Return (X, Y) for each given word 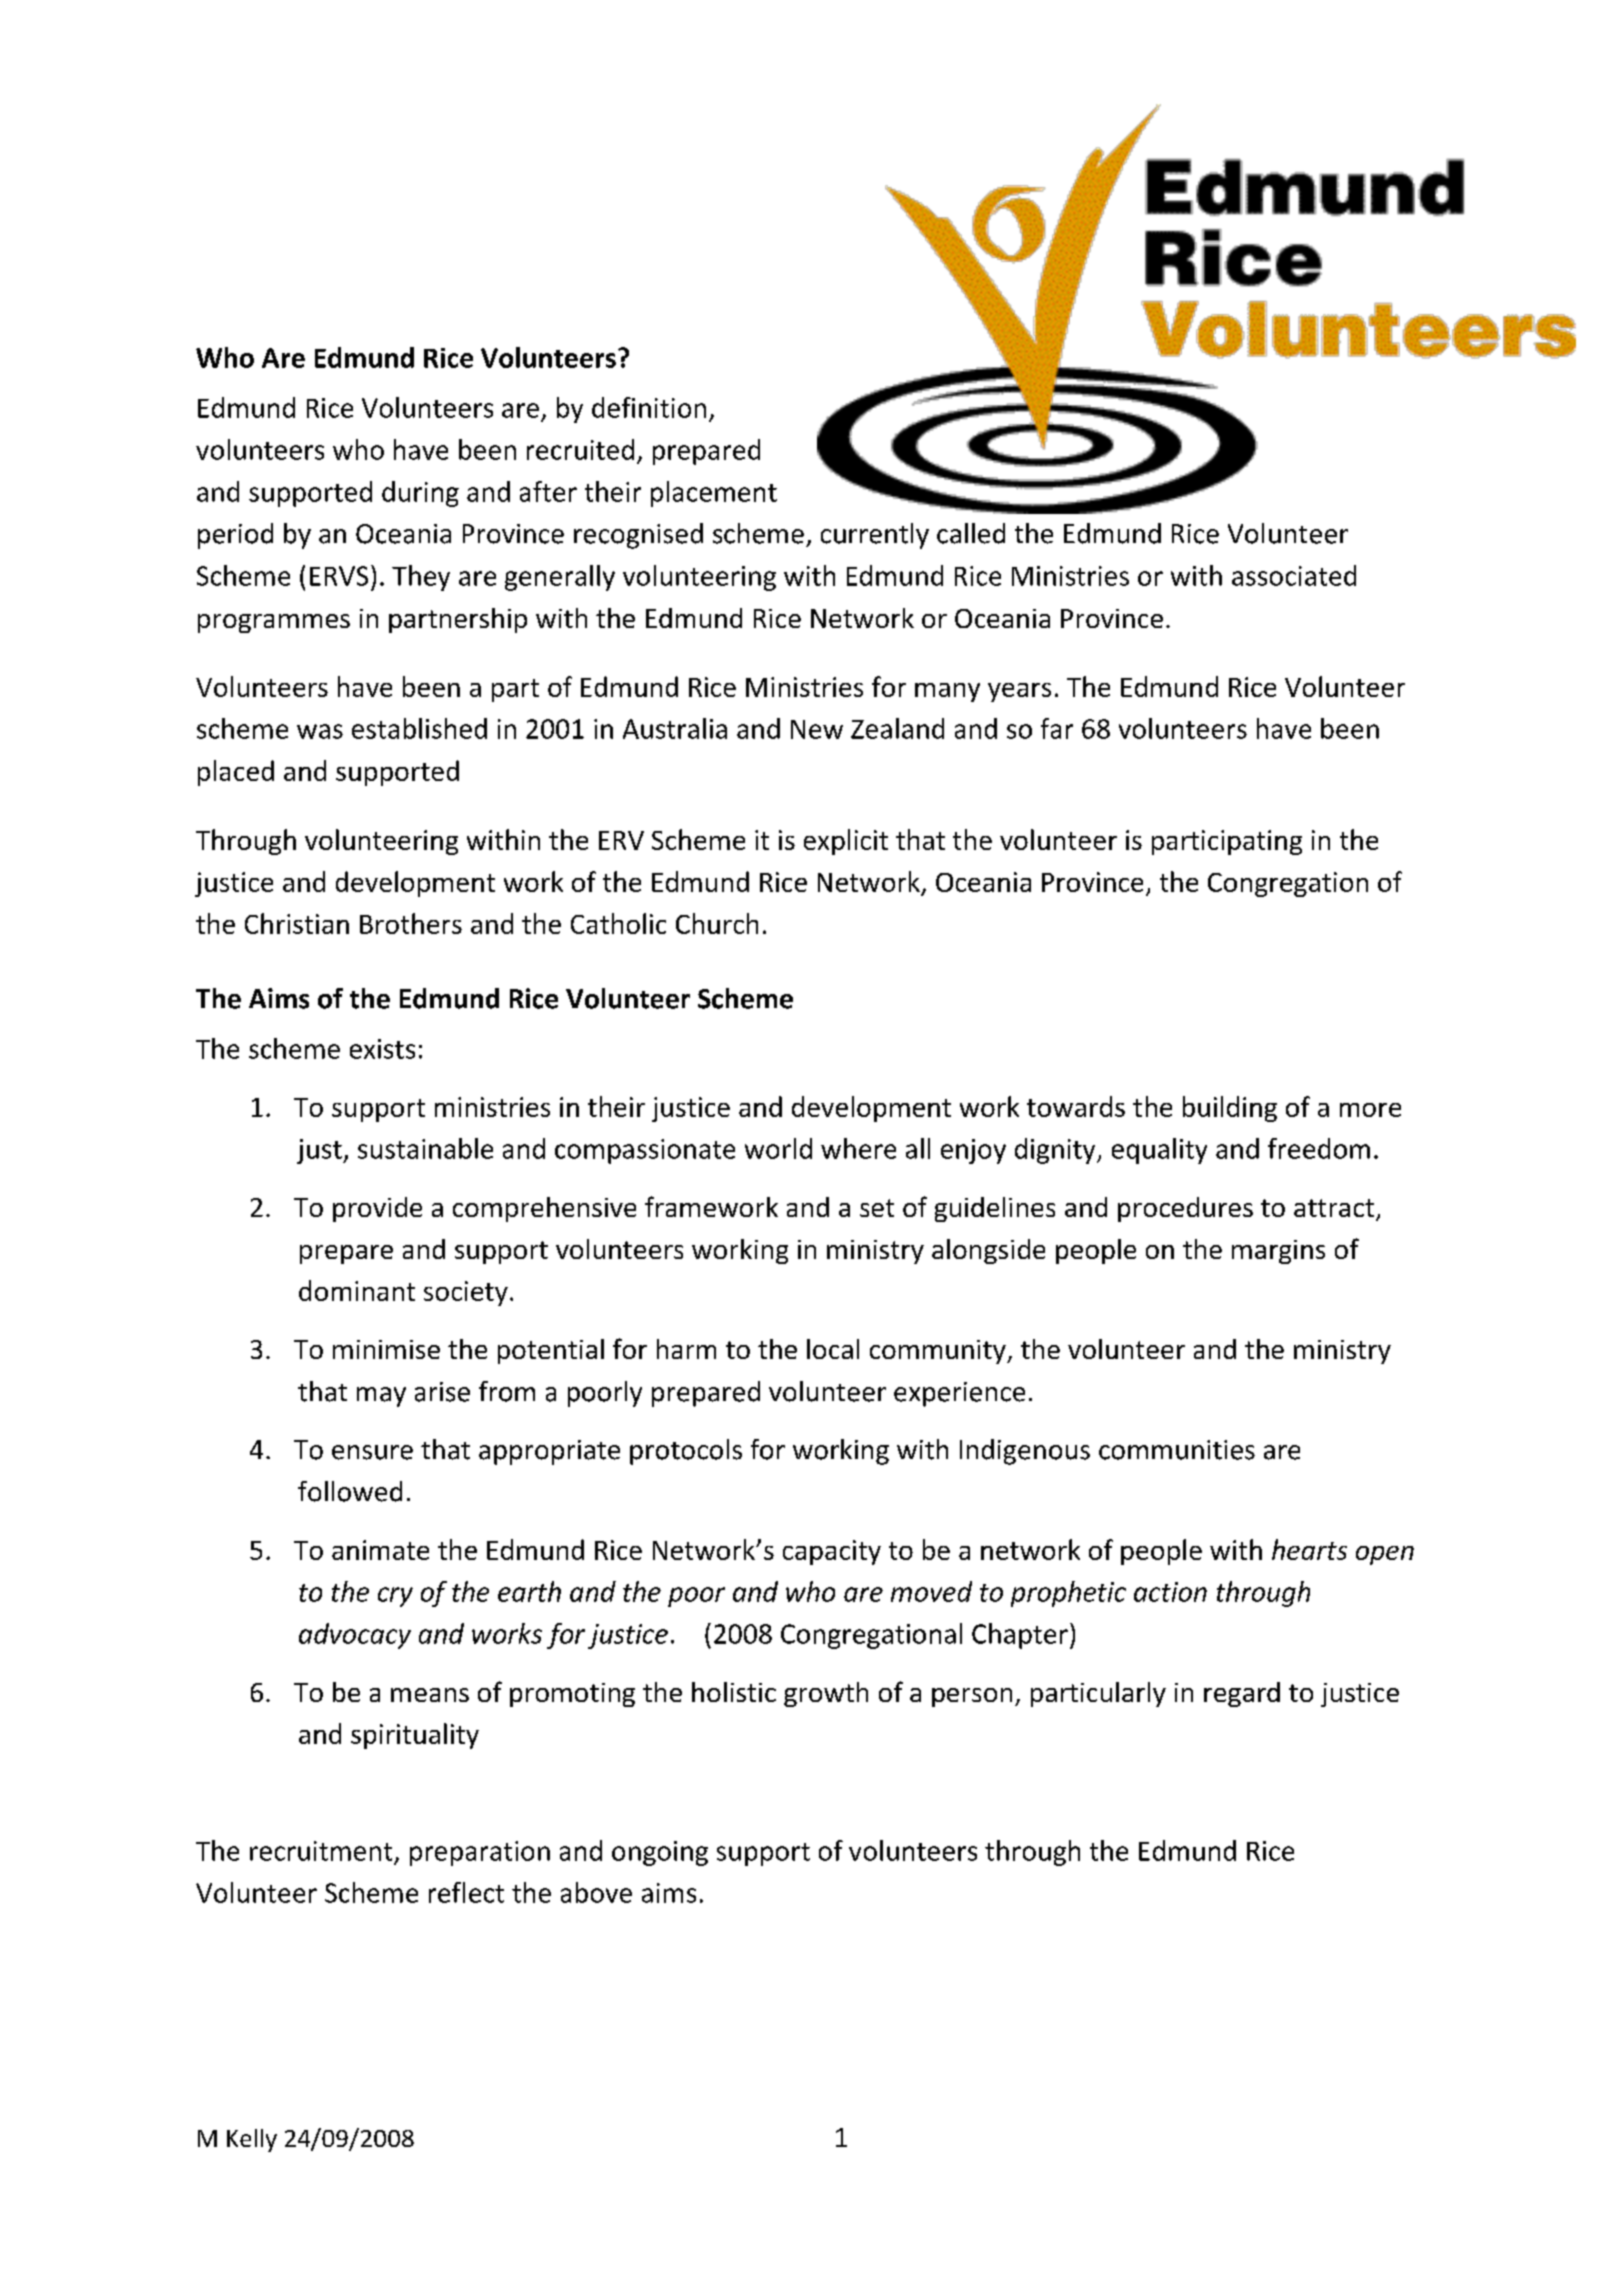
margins (1278, 1252)
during (420, 494)
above (596, 1892)
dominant (357, 1290)
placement (714, 494)
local (833, 1349)
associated (1294, 575)
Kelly (252, 2140)
